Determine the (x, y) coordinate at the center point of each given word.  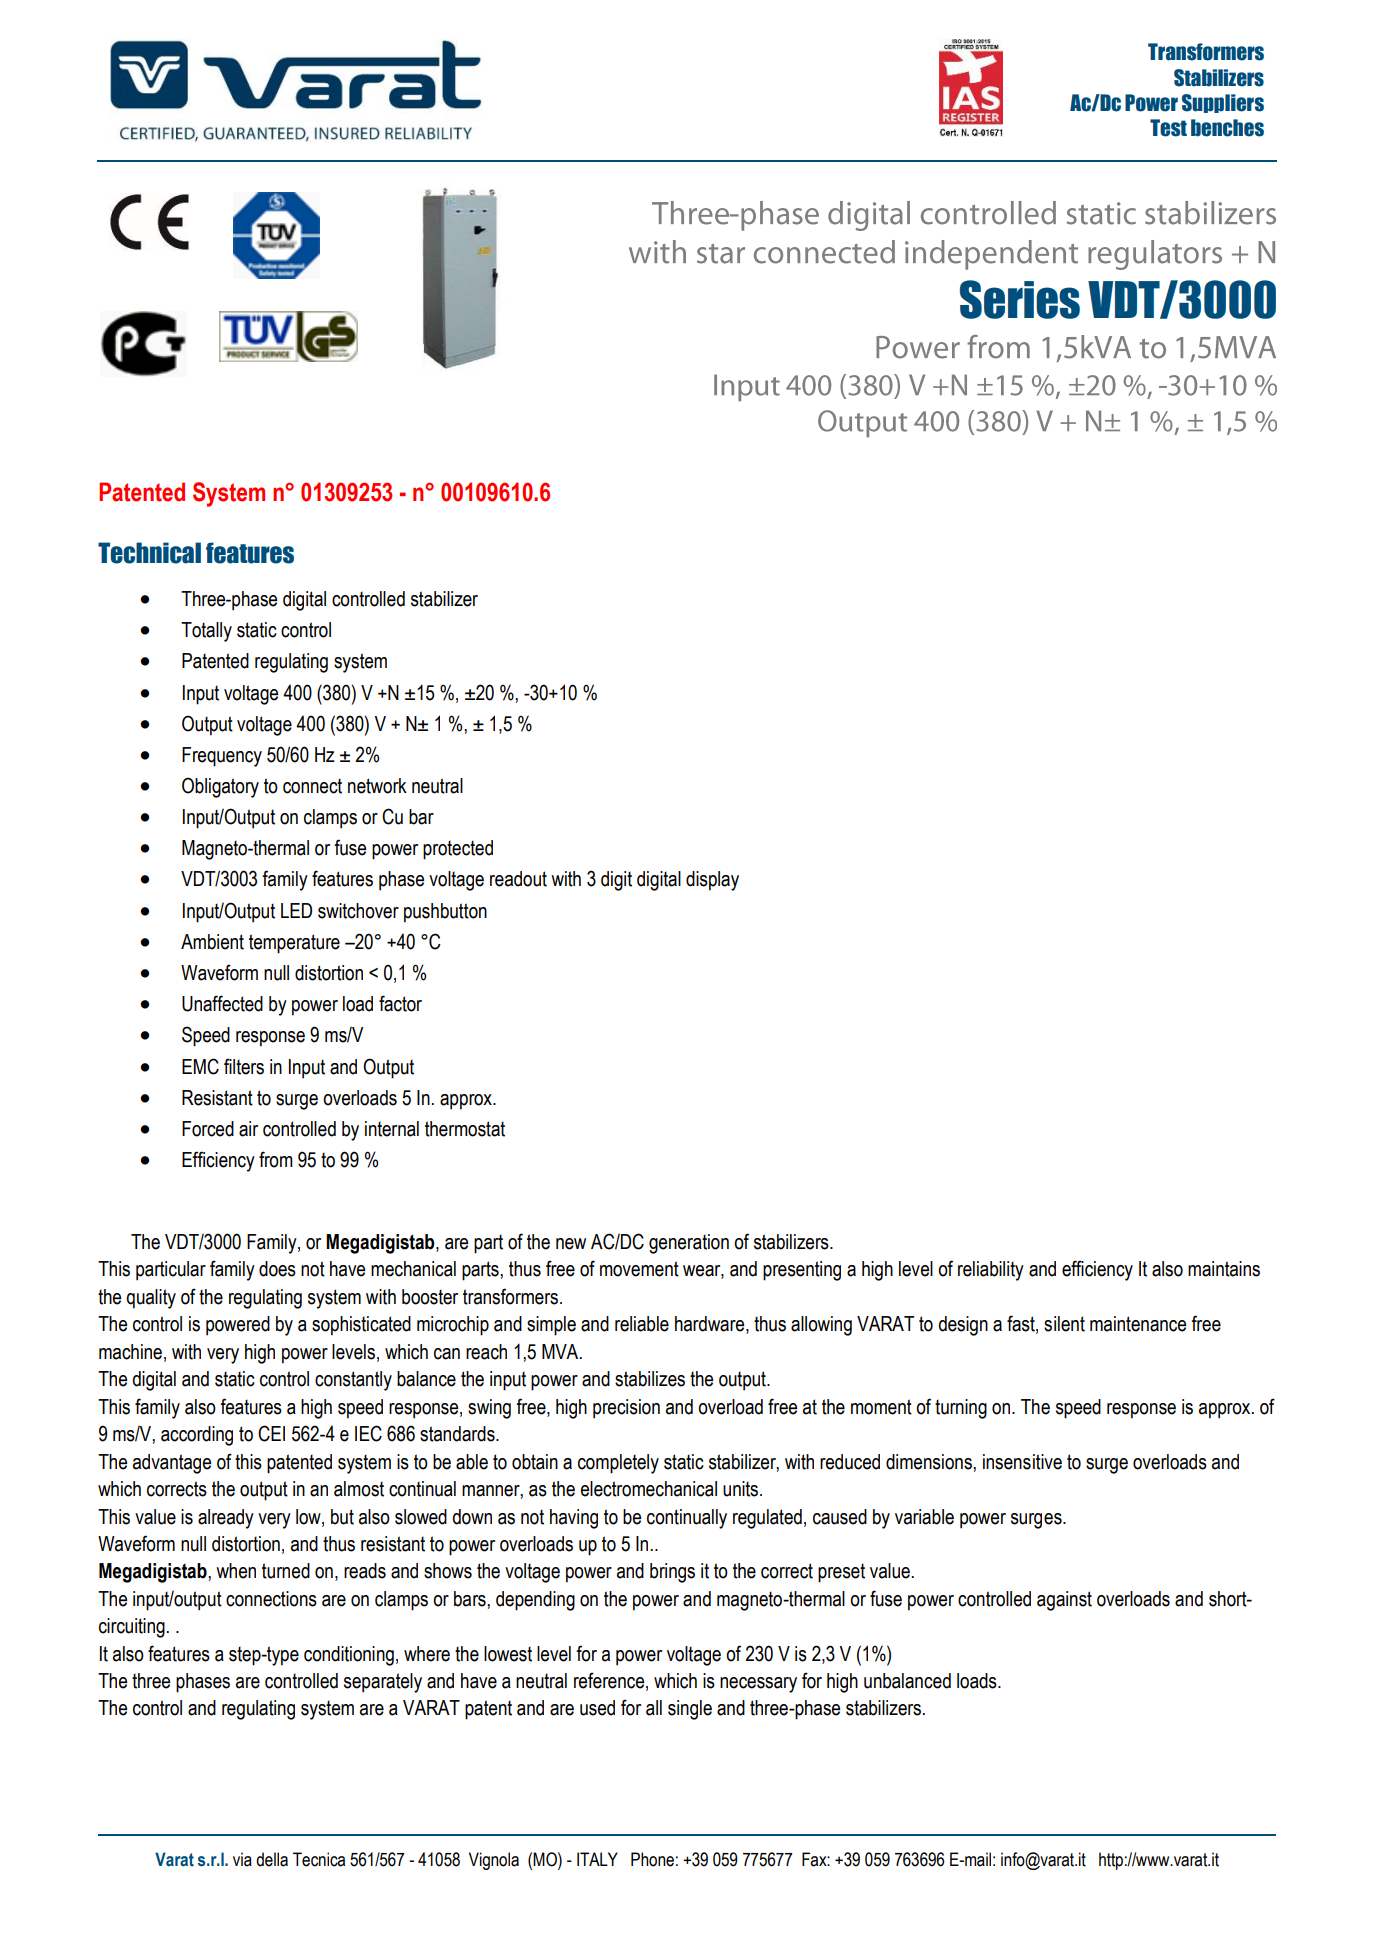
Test (1168, 128)
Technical (149, 553)
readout (518, 879)
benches (1227, 128)
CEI (271, 1433)
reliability (991, 1271)
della (272, 1859)
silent (1064, 1324)
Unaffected (222, 1003)
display (712, 881)
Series (1020, 299)
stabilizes (650, 1379)
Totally (206, 632)
